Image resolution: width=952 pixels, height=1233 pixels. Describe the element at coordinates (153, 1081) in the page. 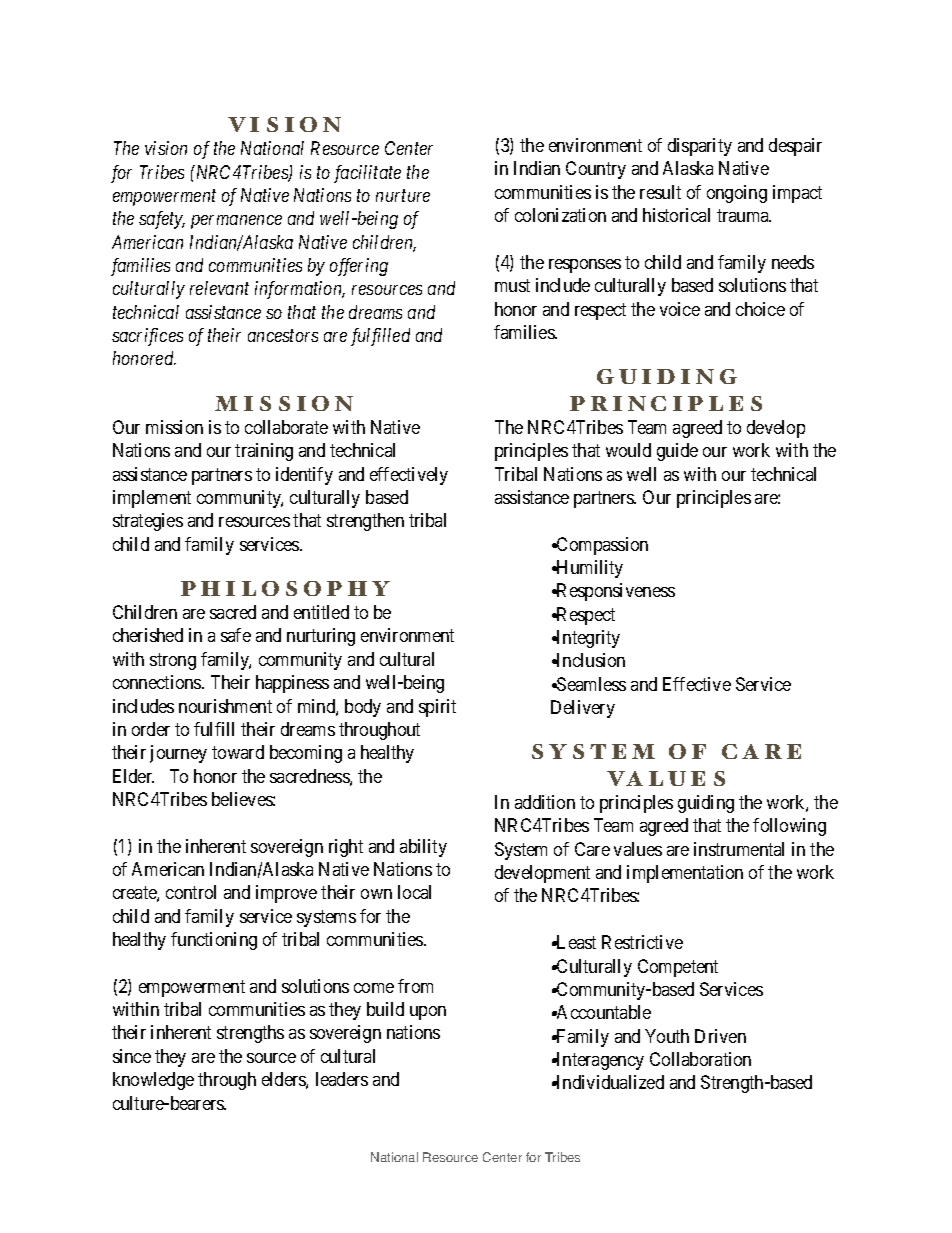

I see `knowledge` at that location.
